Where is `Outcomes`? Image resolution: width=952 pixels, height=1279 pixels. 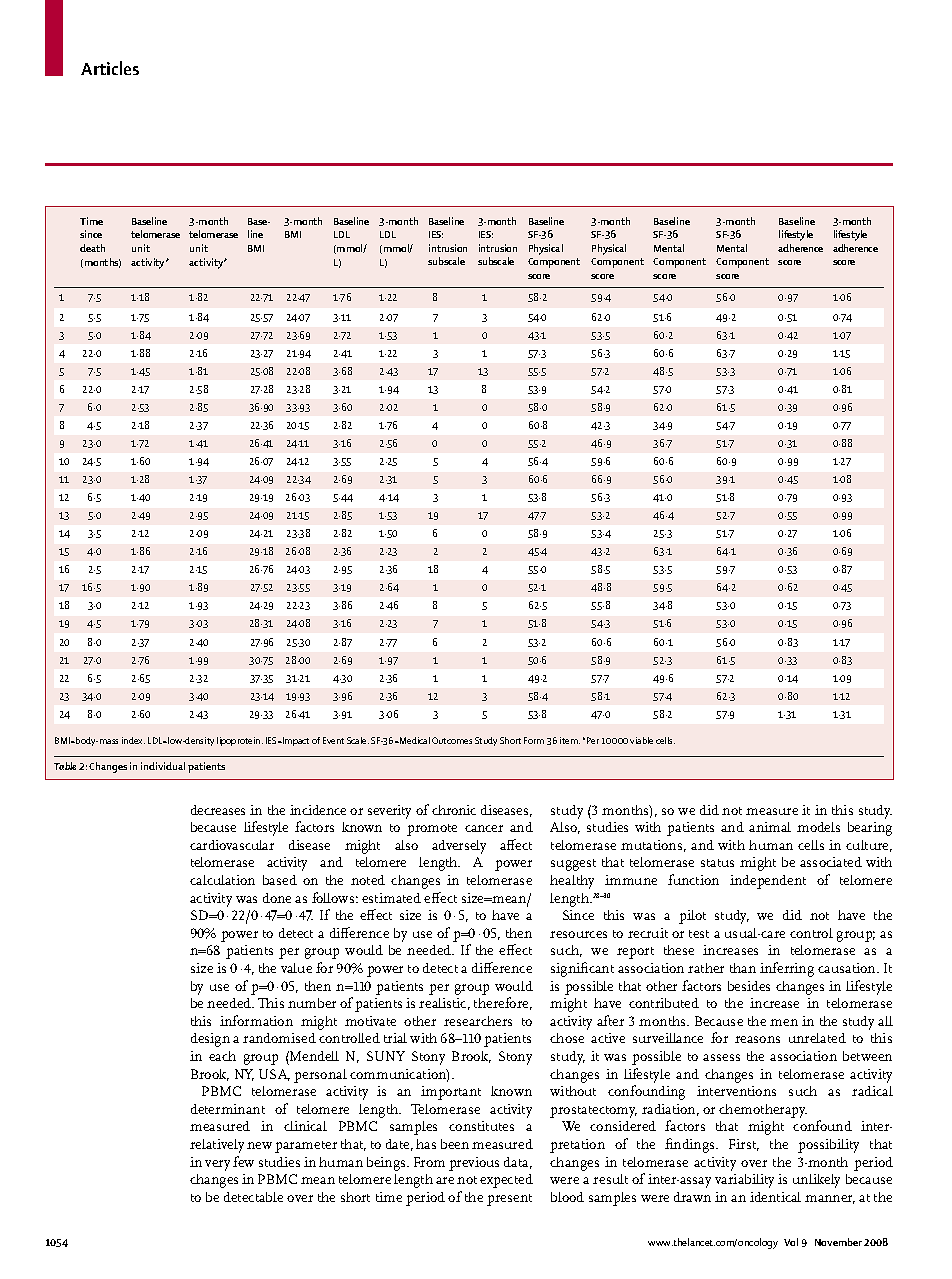
Outcomes is located at coordinates (452, 740).
